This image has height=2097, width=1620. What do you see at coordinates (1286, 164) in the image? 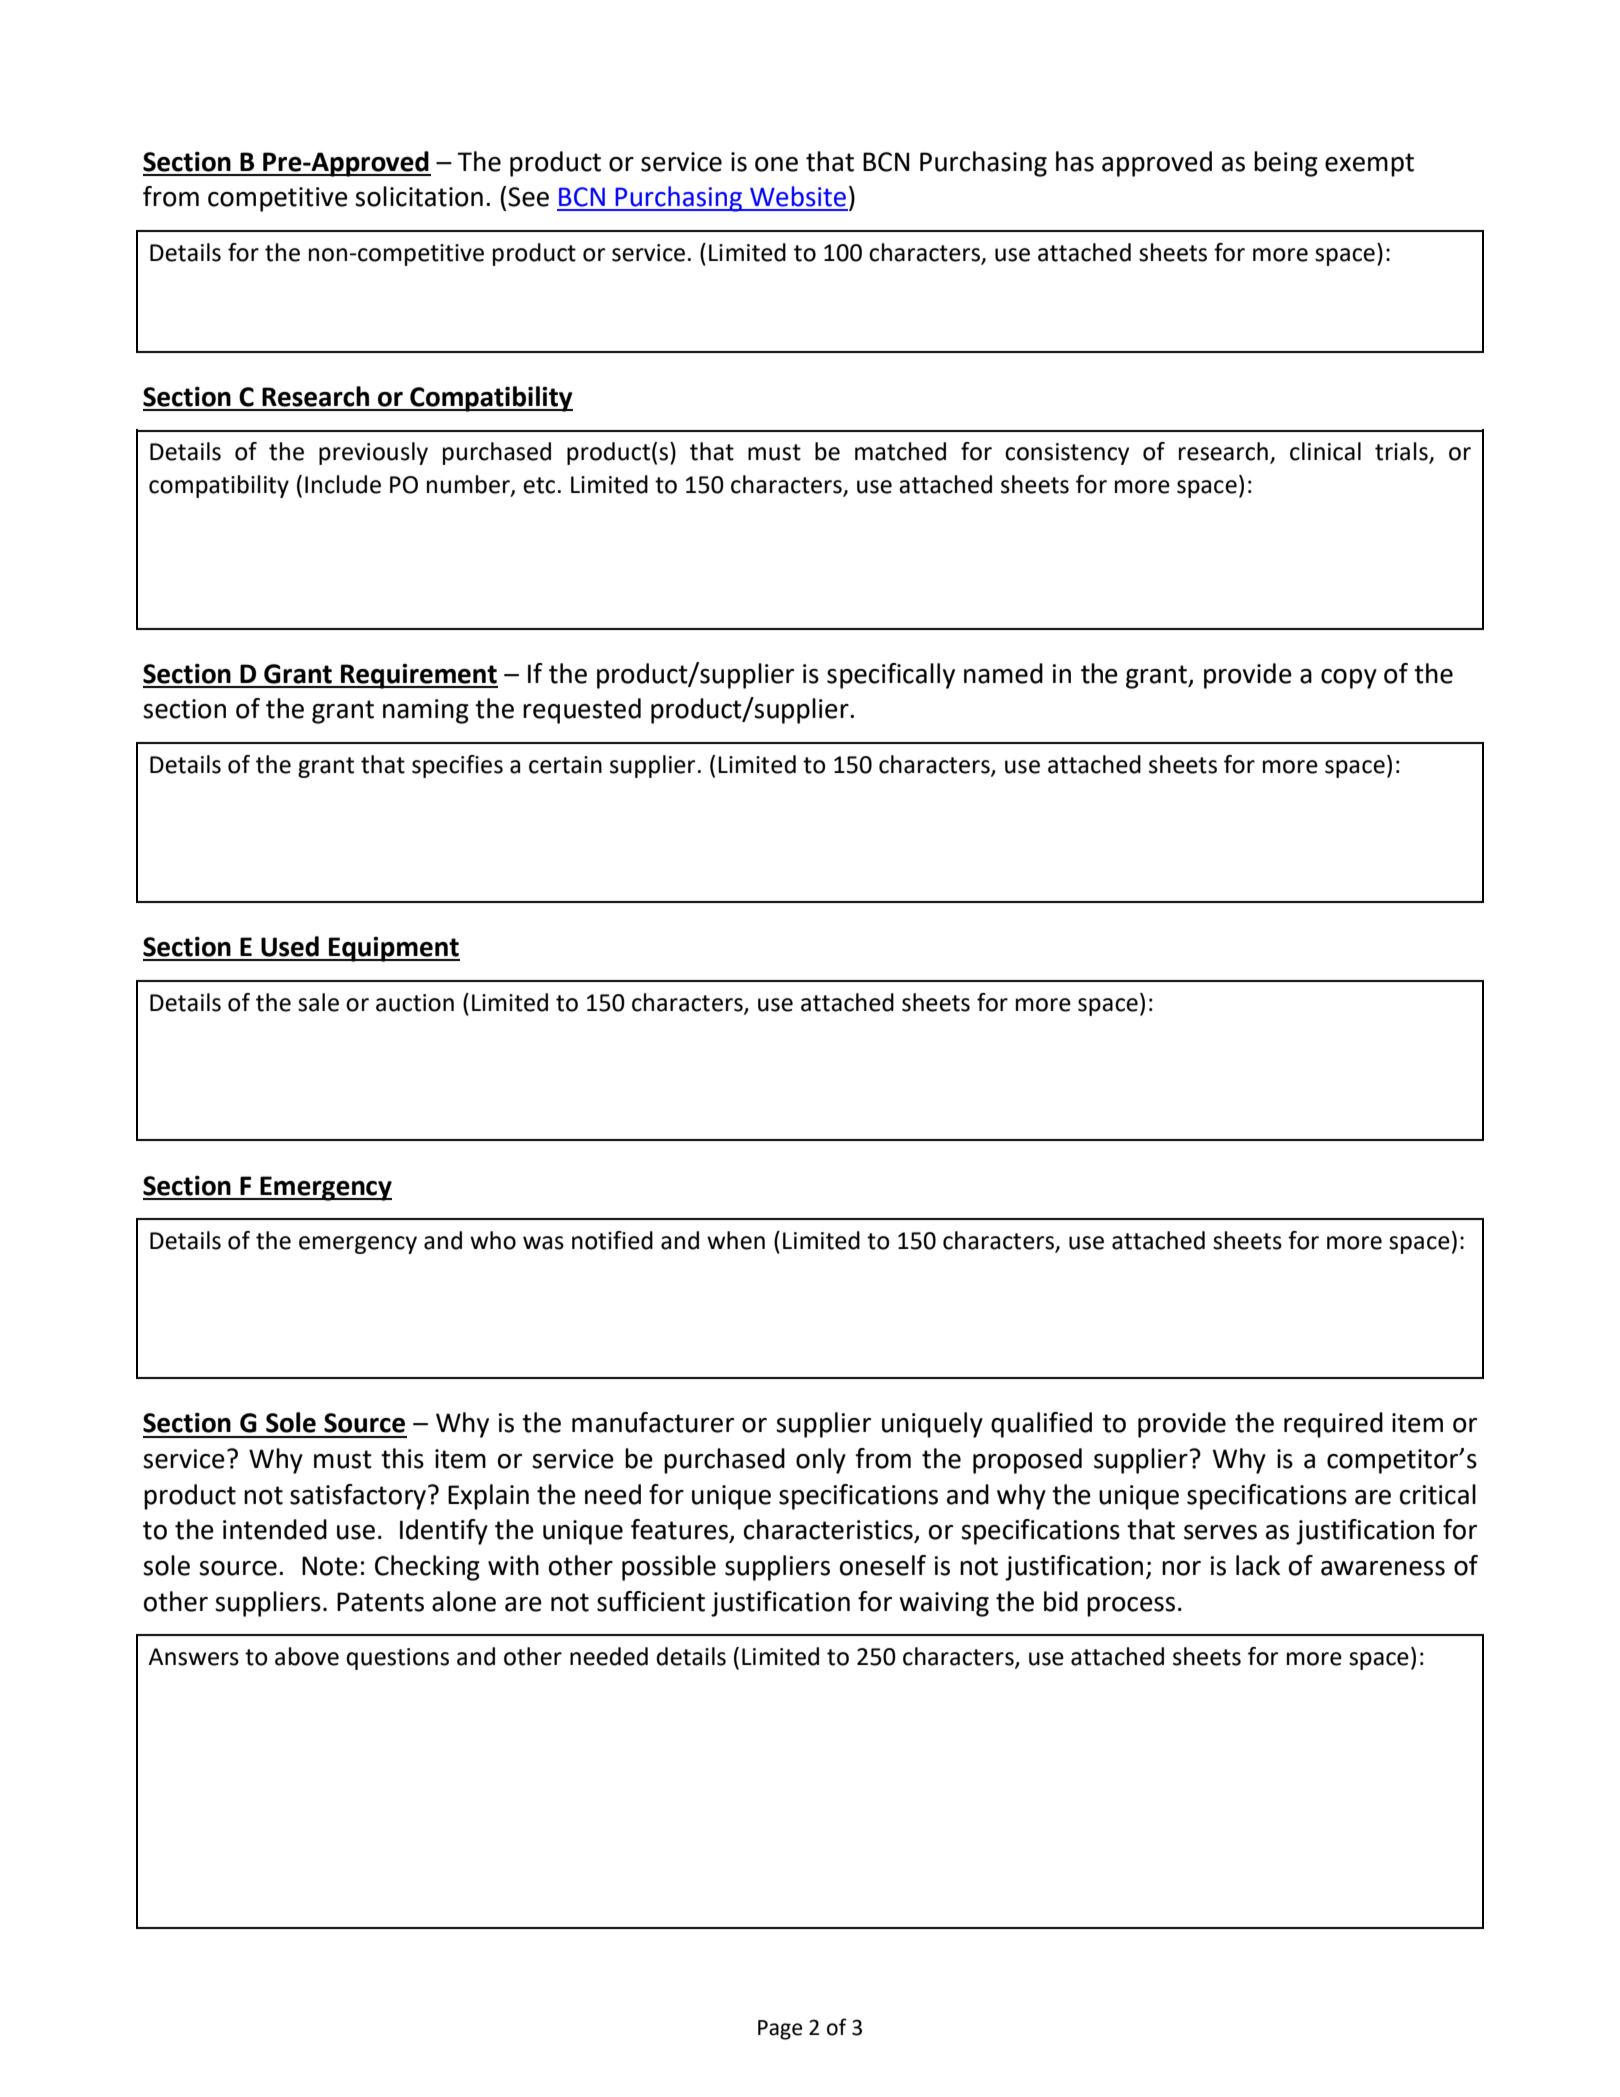
I see `being` at bounding box center [1286, 164].
